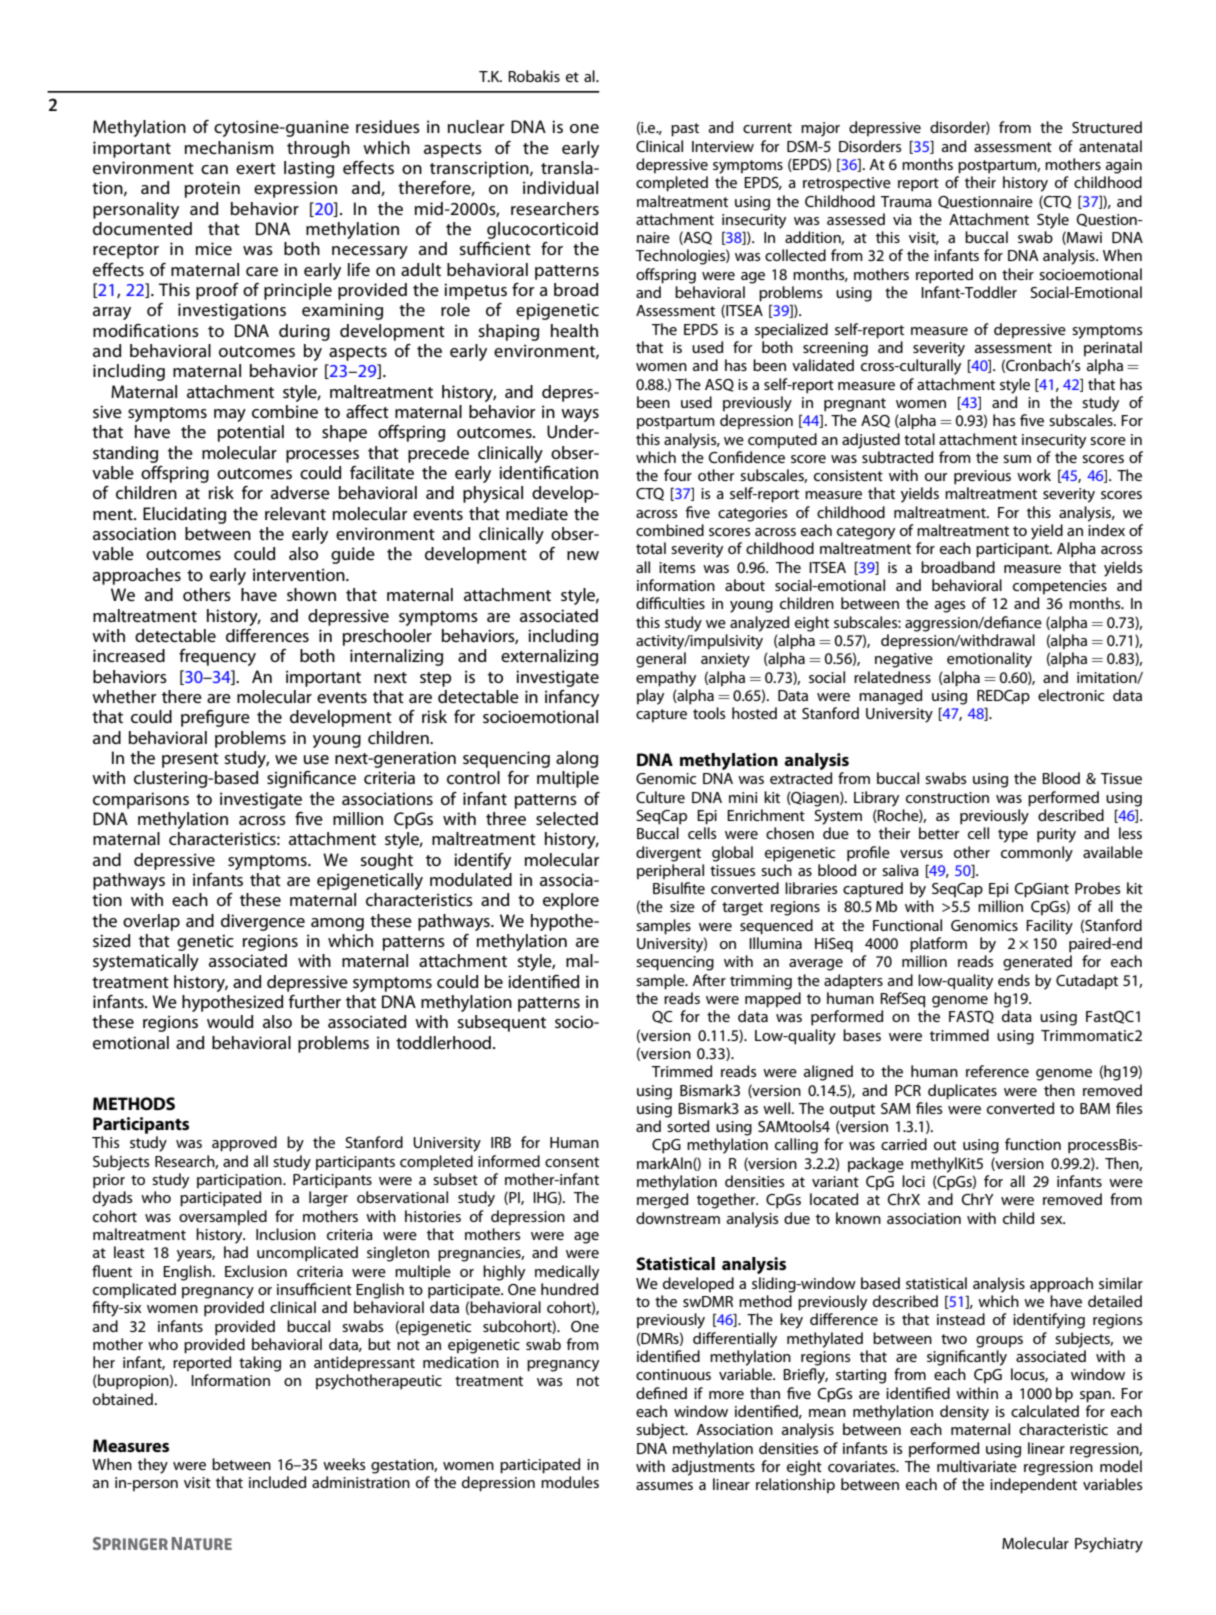 The image size is (1216, 1615). What do you see at coordinates (664, 1486) in the screenshot?
I see `assumes` at bounding box center [664, 1486].
